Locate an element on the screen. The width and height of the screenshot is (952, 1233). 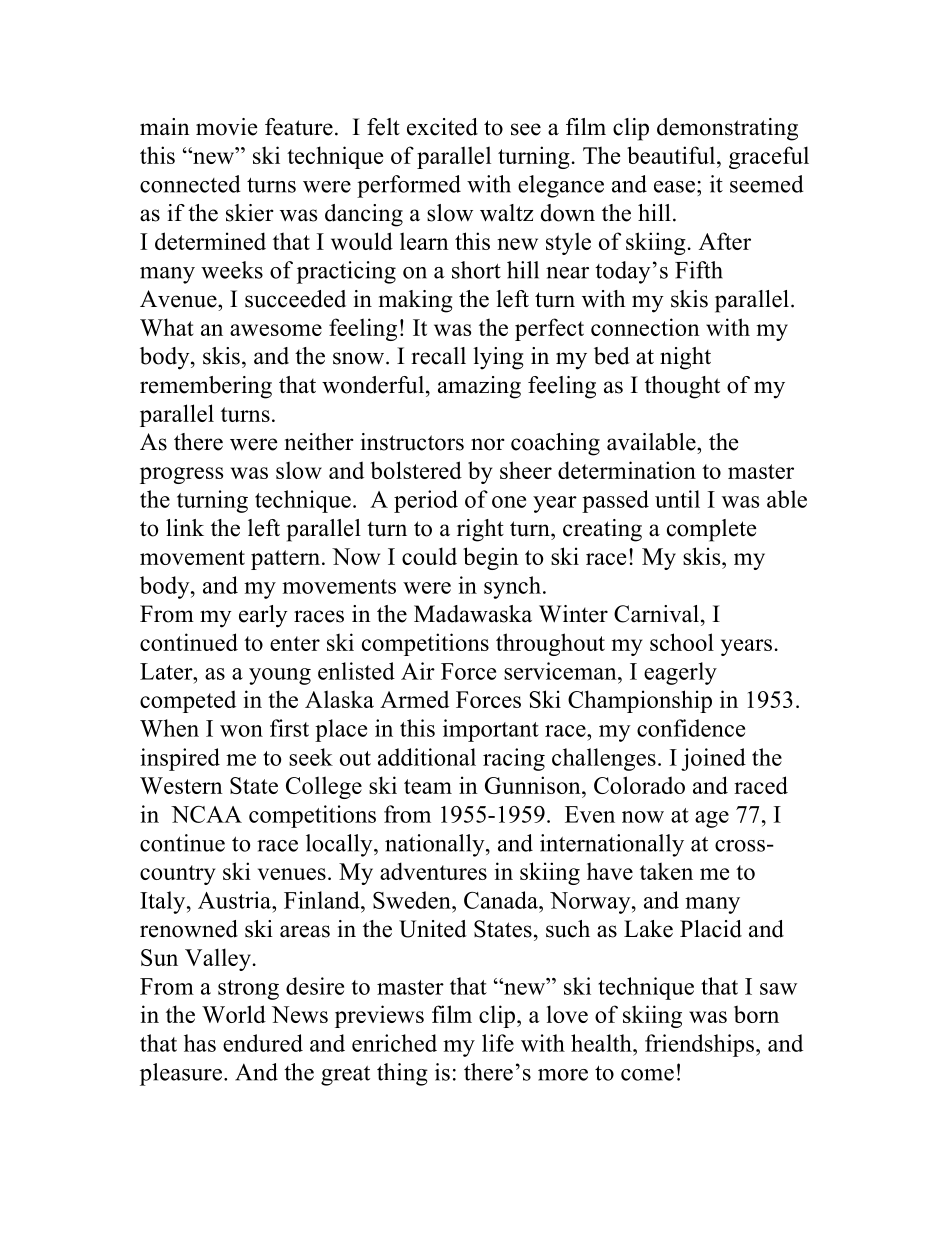
movie is located at coordinates (226, 127).
